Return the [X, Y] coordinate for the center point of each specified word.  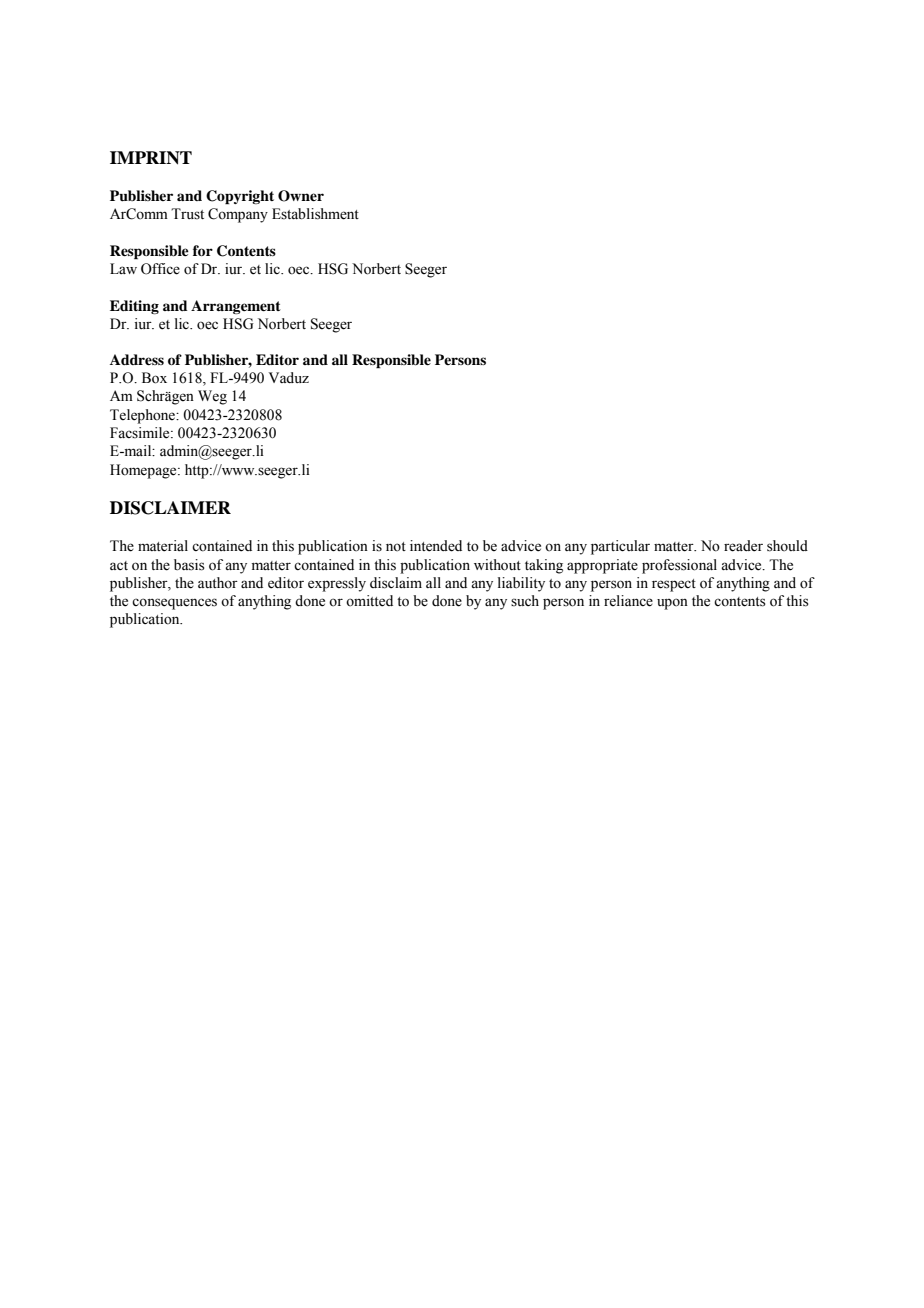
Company [238, 215]
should [787, 546]
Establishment [315, 214]
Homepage [144, 471]
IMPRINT [151, 158]
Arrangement [236, 307]
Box [154, 378]
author [218, 583]
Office [160, 269]
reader [743, 546]
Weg [212, 397]
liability [521, 584]
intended [436, 546]
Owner [301, 196]
